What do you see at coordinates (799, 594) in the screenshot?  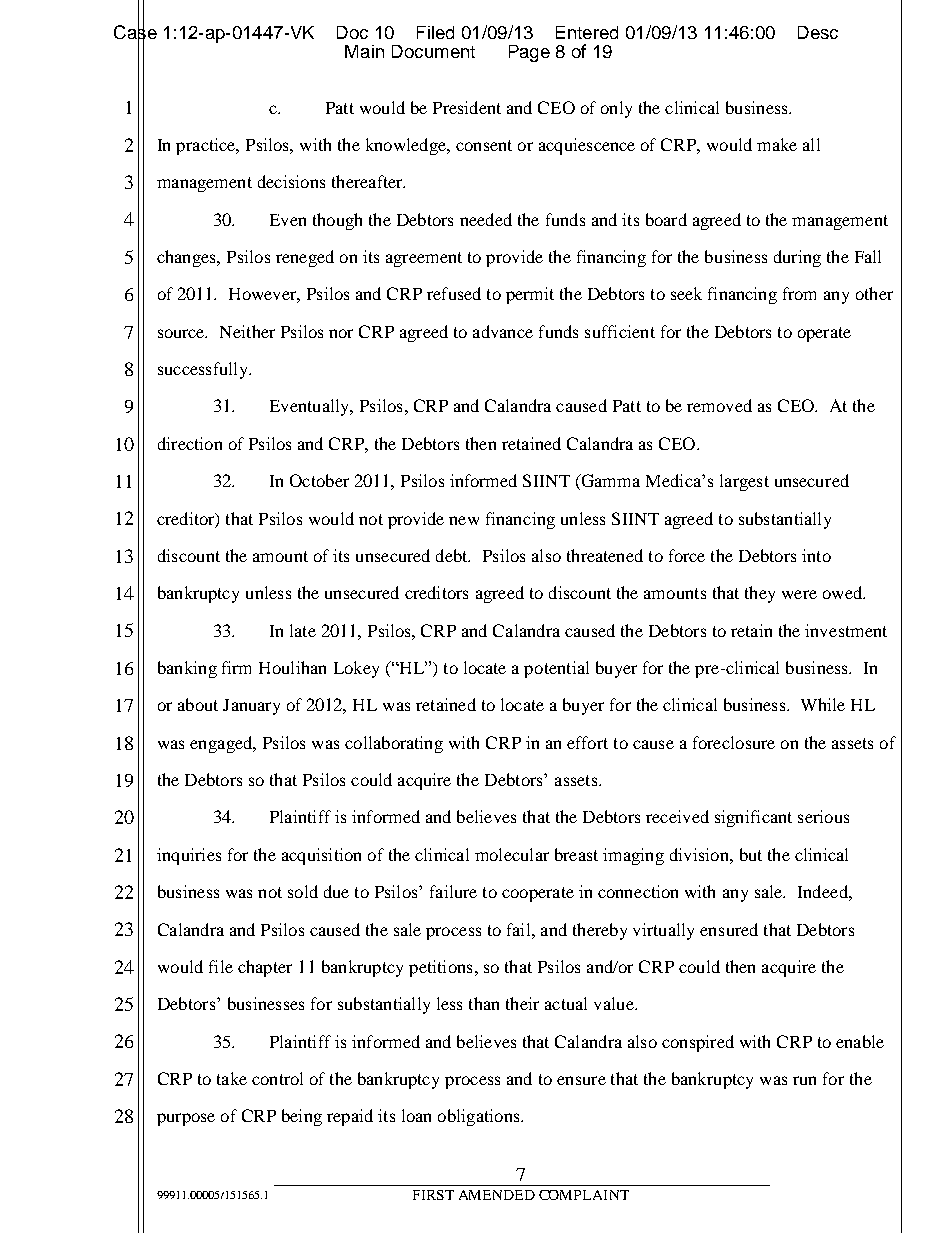 I see `were` at bounding box center [799, 594].
